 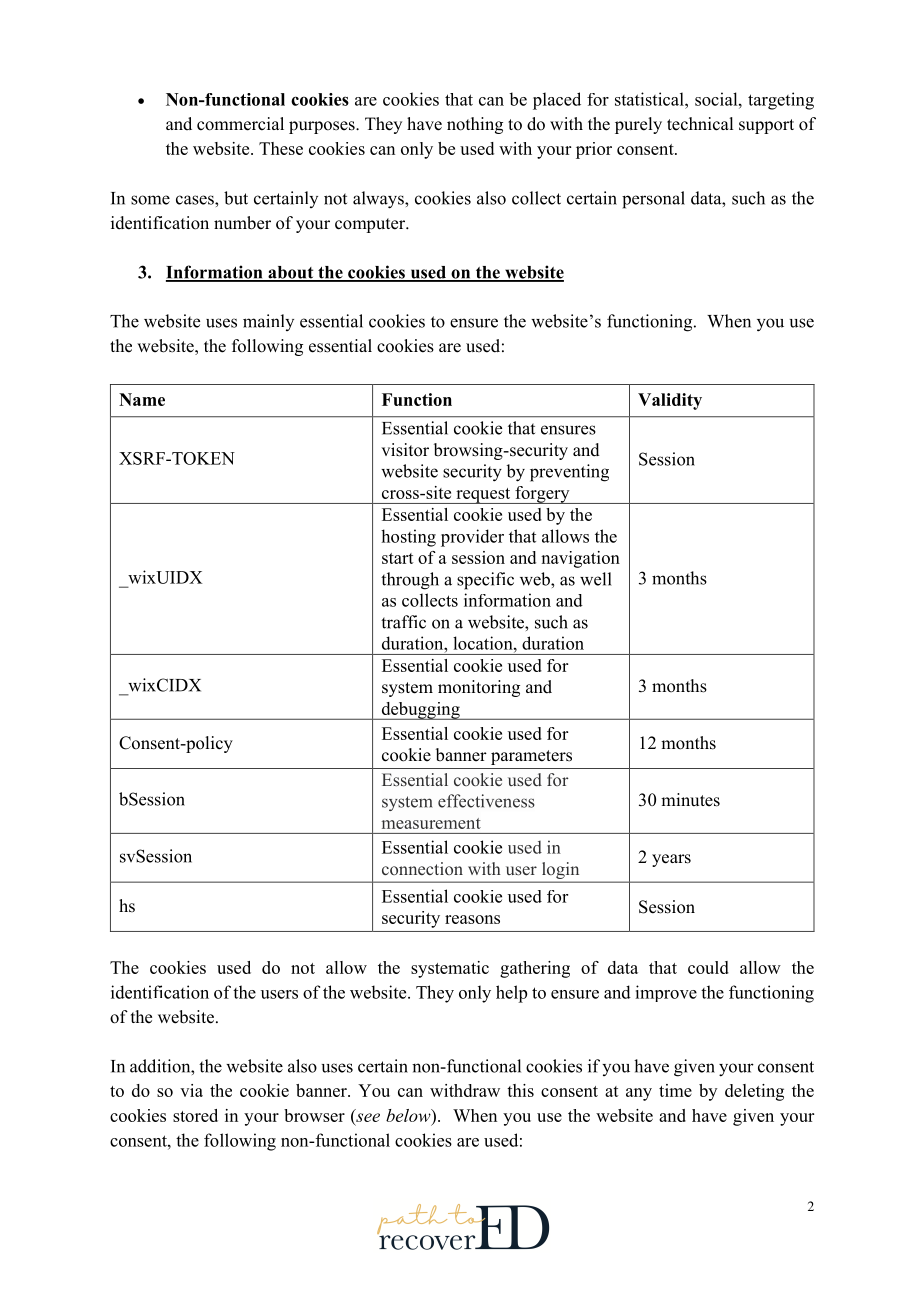 I want to click on this, so click(x=520, y=1090).
